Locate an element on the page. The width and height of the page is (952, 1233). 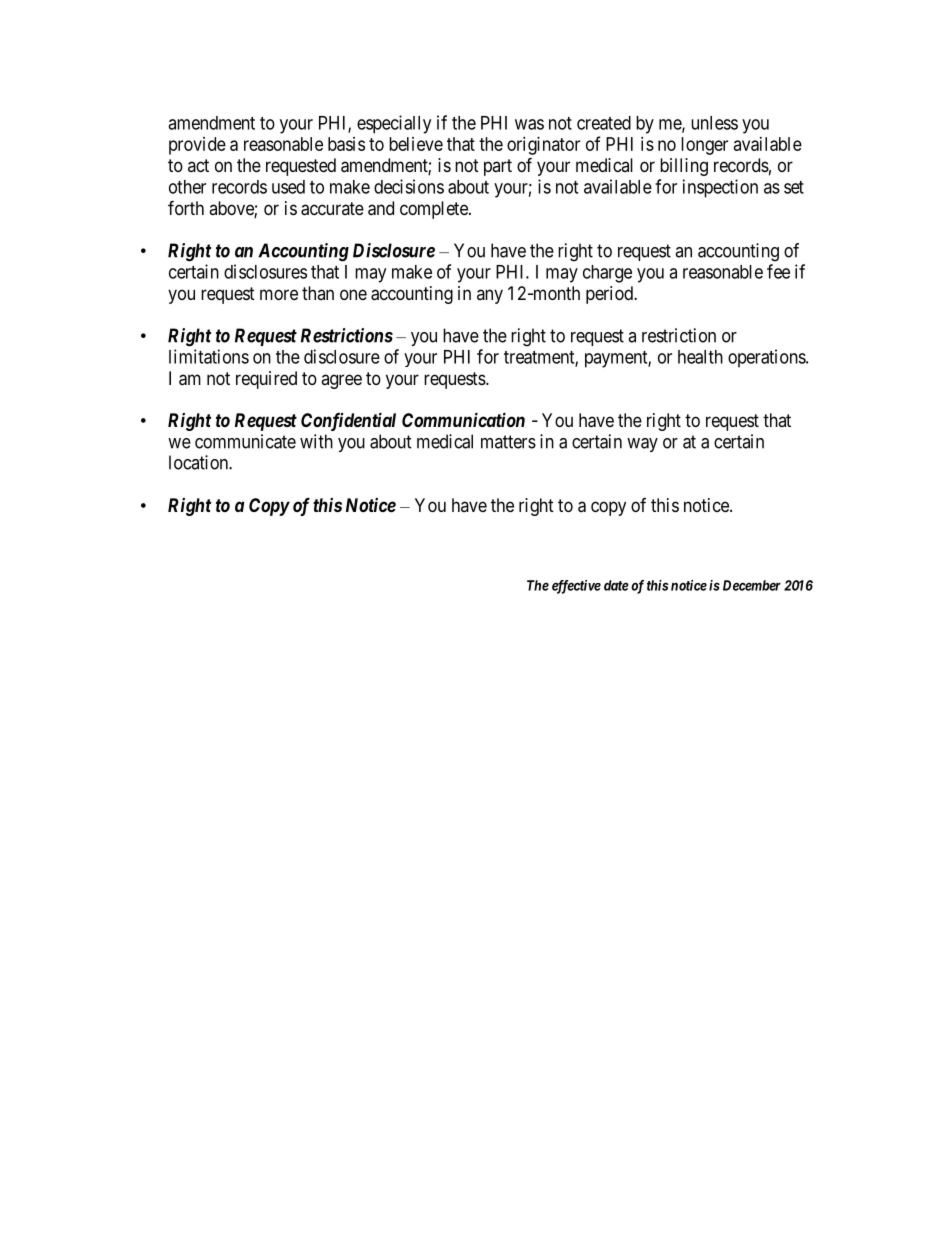
longer is located at coordinates (704, 146).
